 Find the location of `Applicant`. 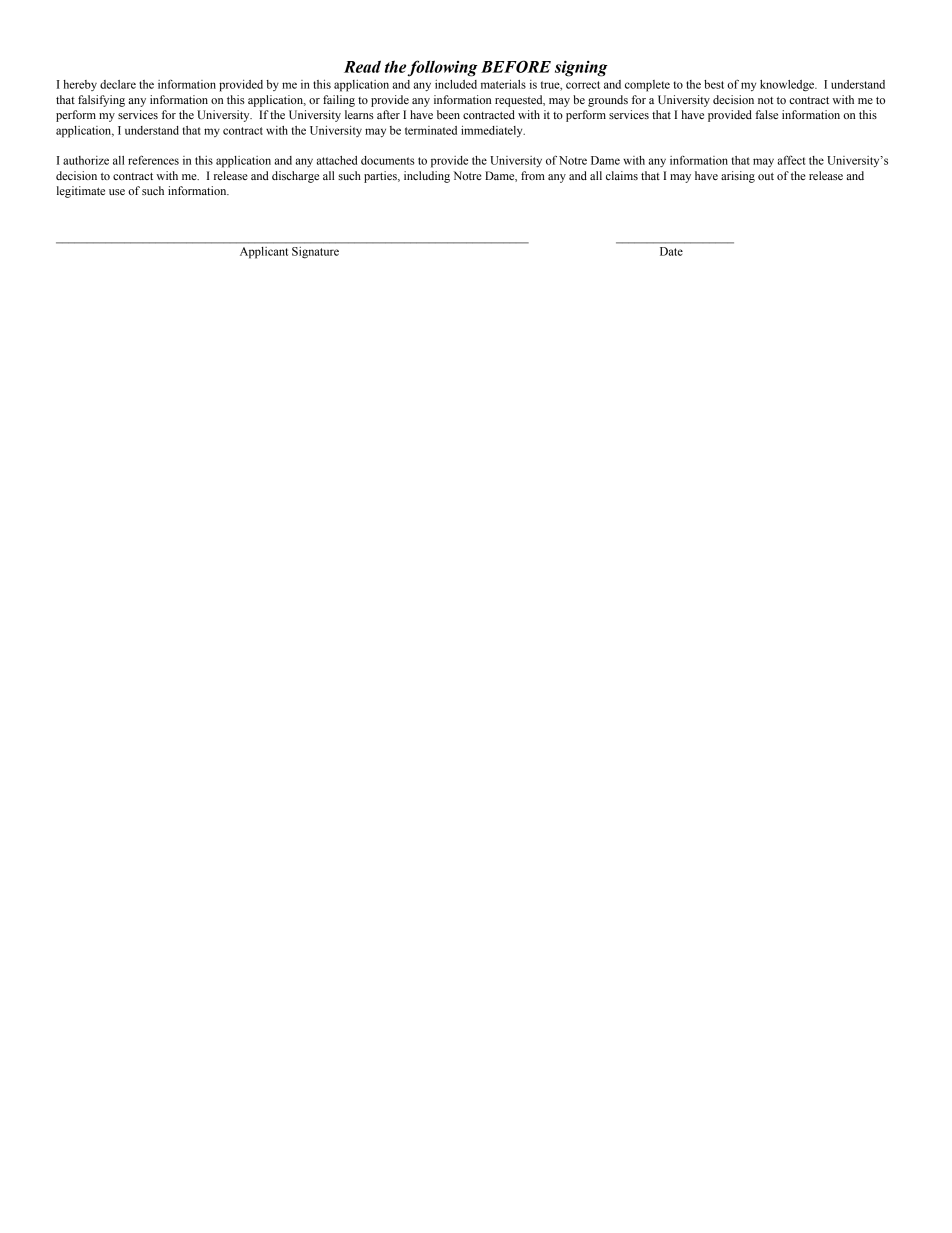

Applicant is located at coordinates (264, 252).
